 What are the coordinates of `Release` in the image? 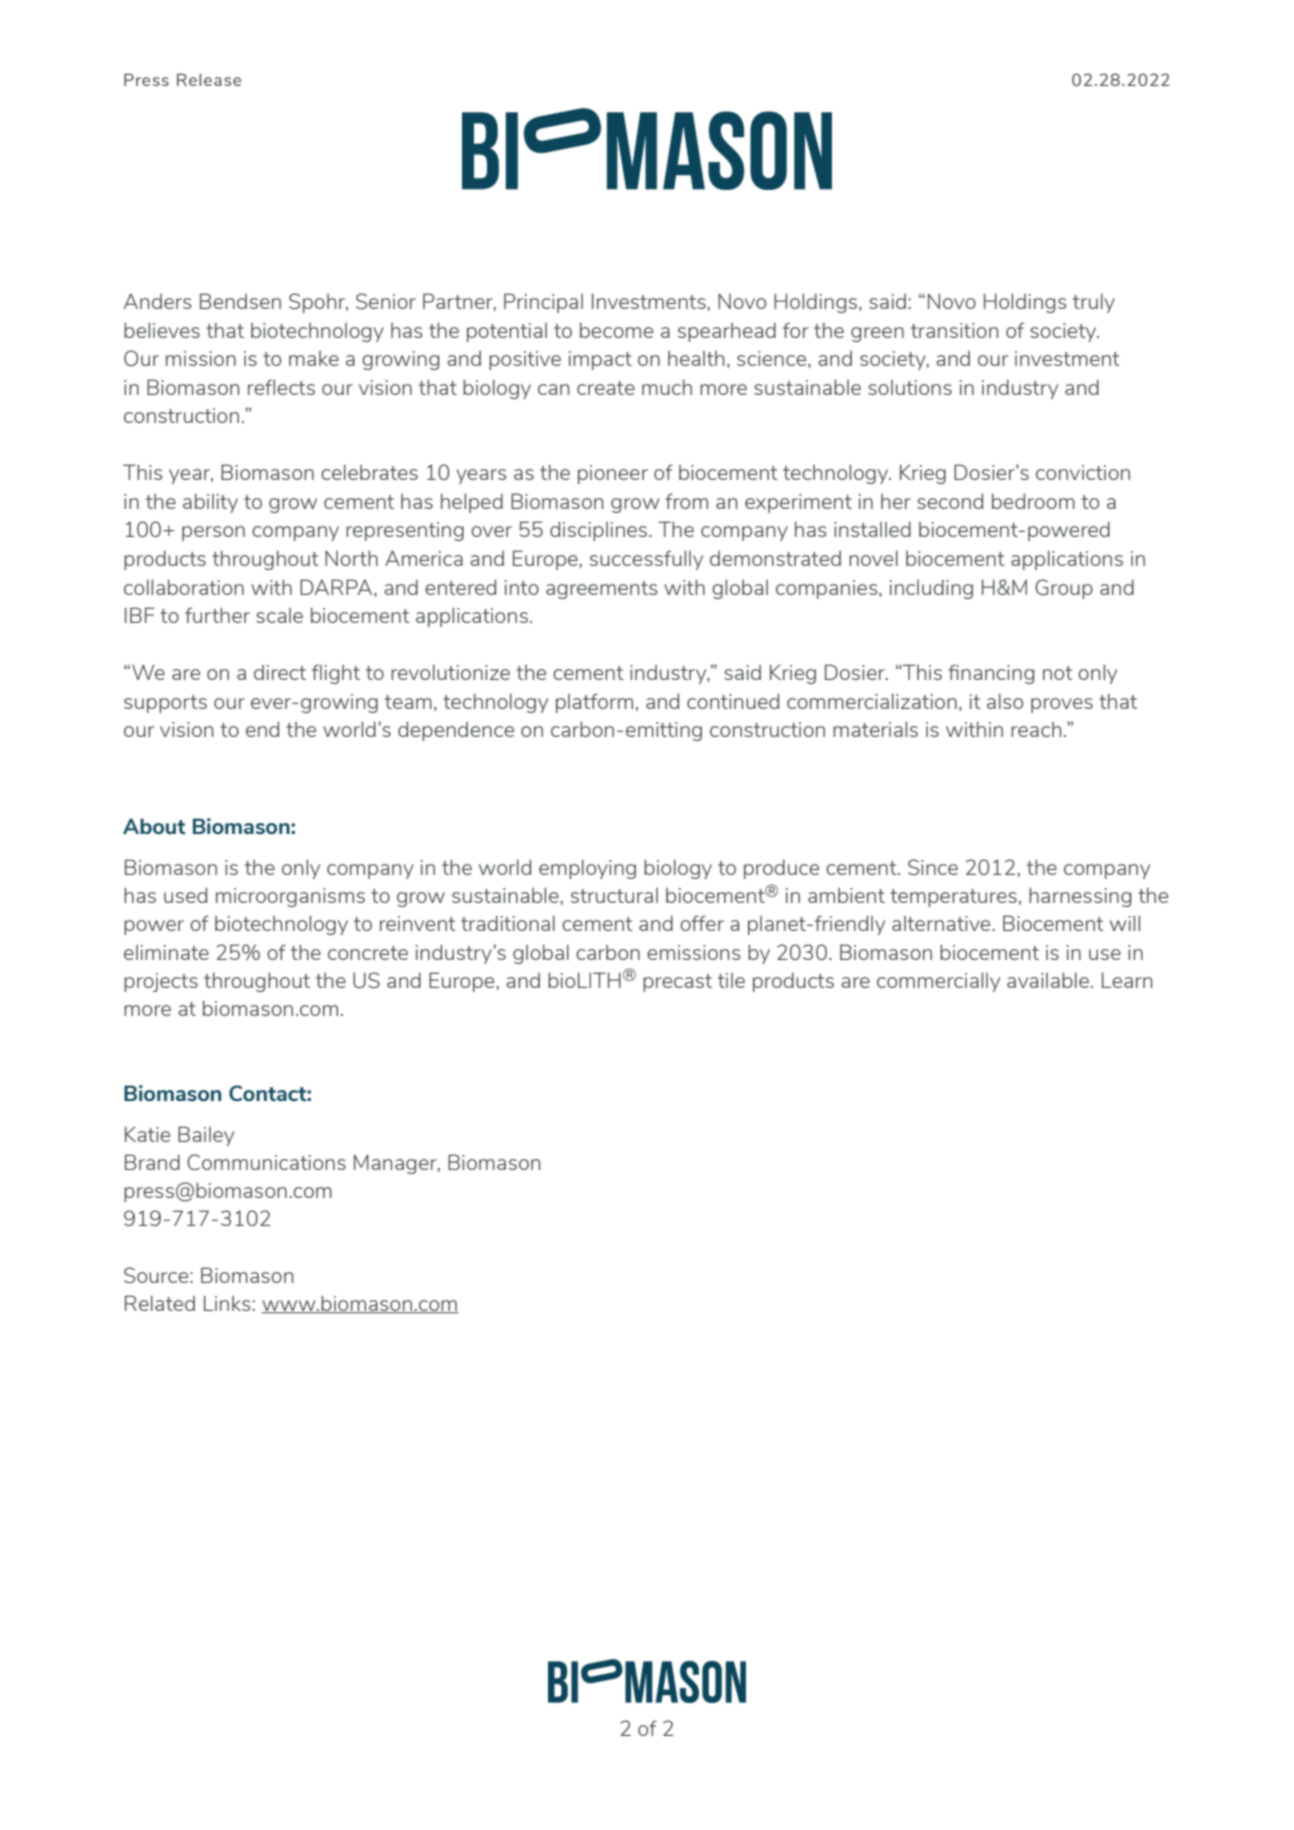 It's located at (209, 80).
